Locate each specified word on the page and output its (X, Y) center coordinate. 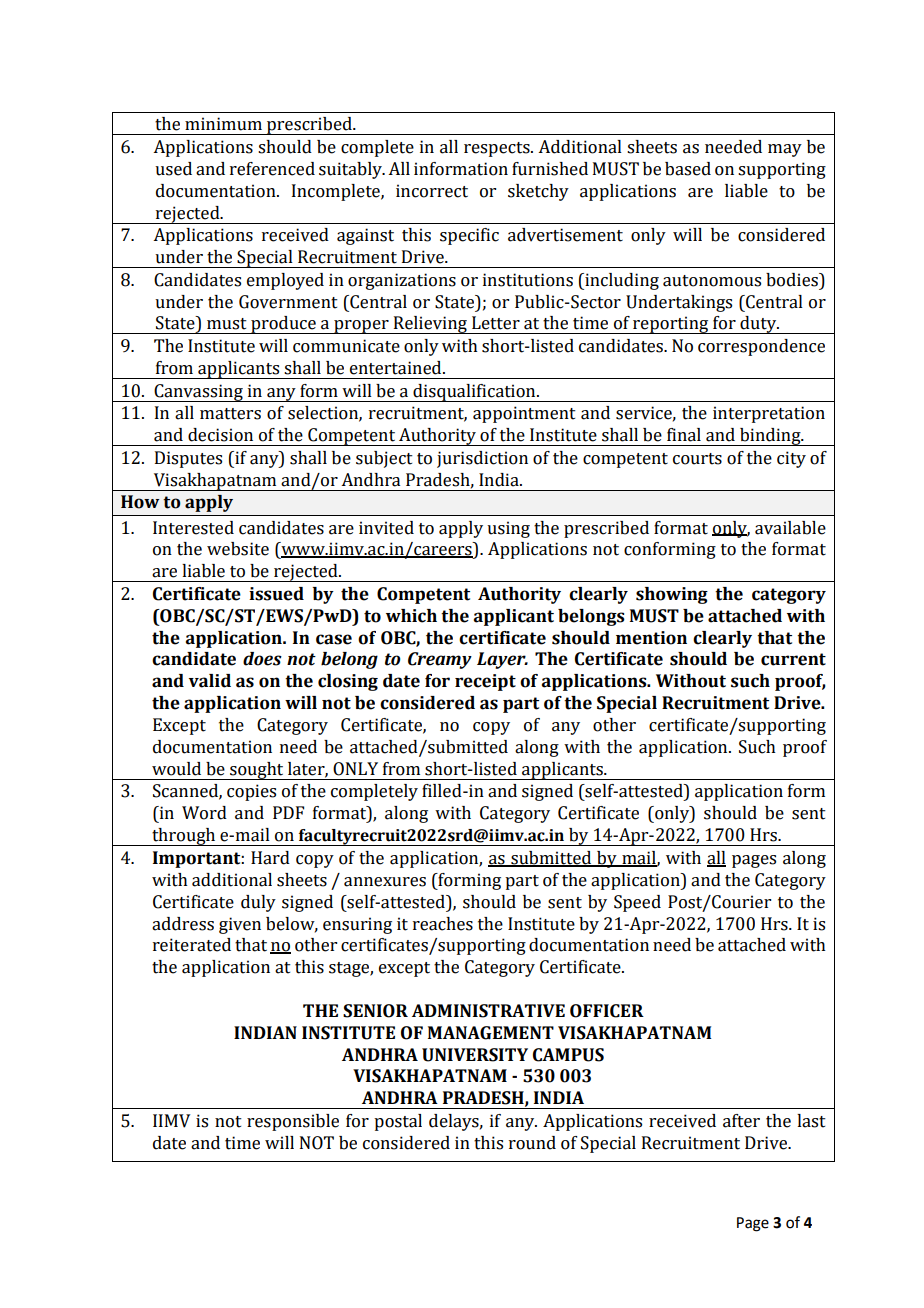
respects (498, 149)
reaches (443, 924)
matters (230, 414)
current (793, 659)
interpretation (769, 414)
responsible (293, 1122)
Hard (270, 858)
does (262, 659)
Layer (502, 660)
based (688, 169)
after (741, 1121)
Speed (637, 903)
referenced (272, 169)
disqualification (474, 393)
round (532, 1143)
